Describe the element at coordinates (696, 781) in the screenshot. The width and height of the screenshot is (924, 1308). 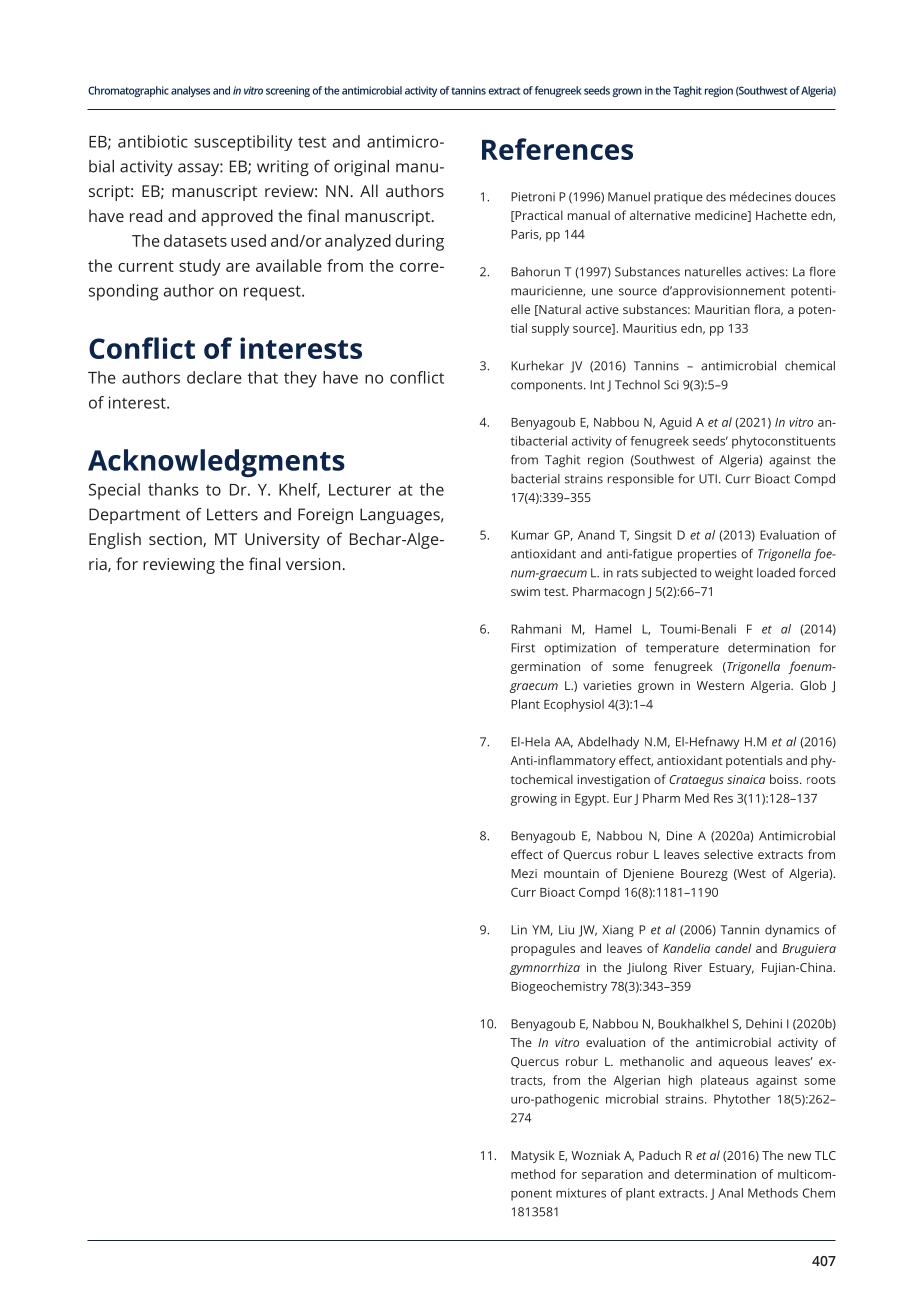
I see `Crataegus` at that location.
